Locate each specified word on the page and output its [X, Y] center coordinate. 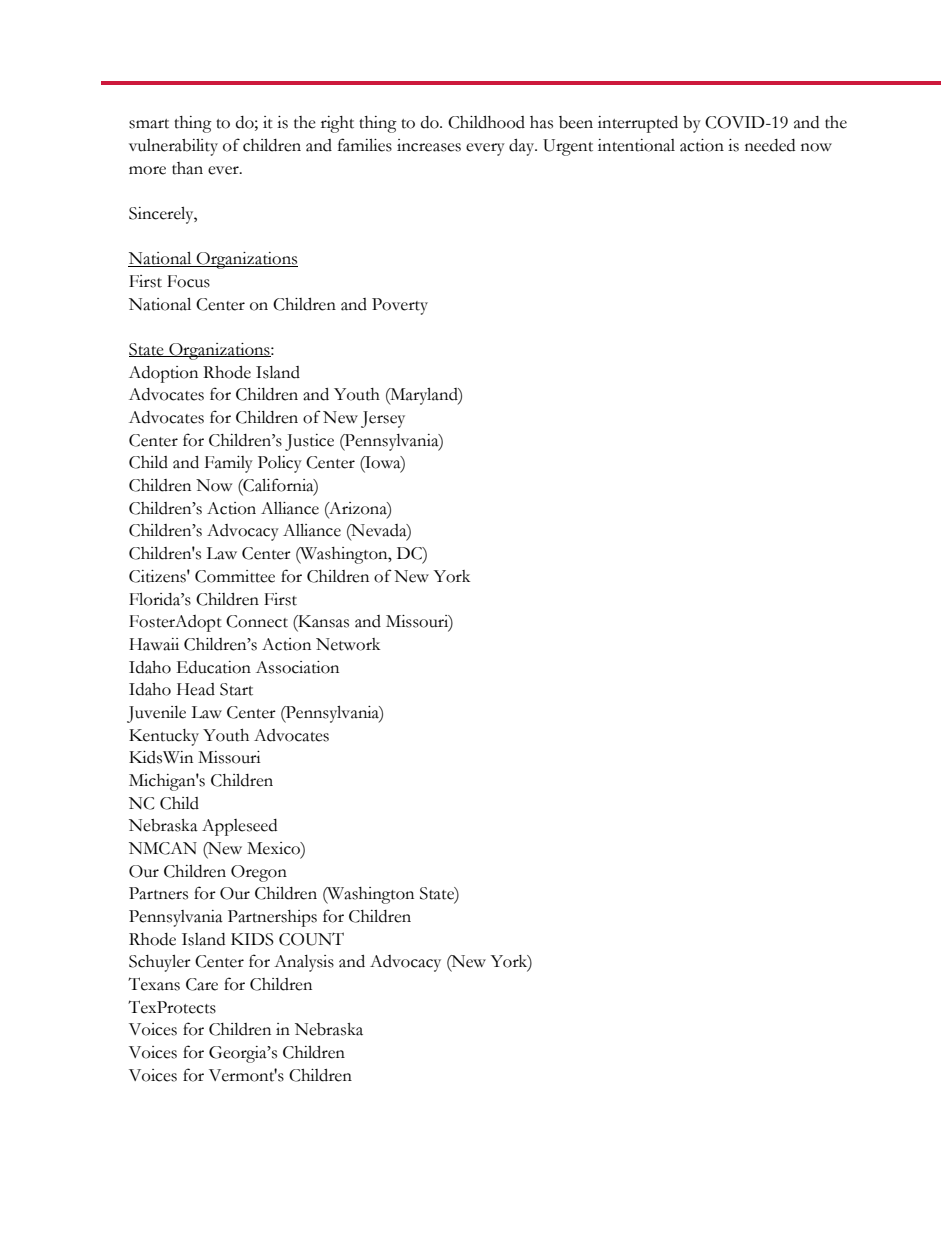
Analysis [304, 963]
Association [297, 667]
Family [229, 464]
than [187, 168]
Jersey [383, 419]
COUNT [311, 939]
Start [236, 689]
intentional [636, 145]
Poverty [400, 306]
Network [348, 644]
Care [202, 984]
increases [429, 145]
